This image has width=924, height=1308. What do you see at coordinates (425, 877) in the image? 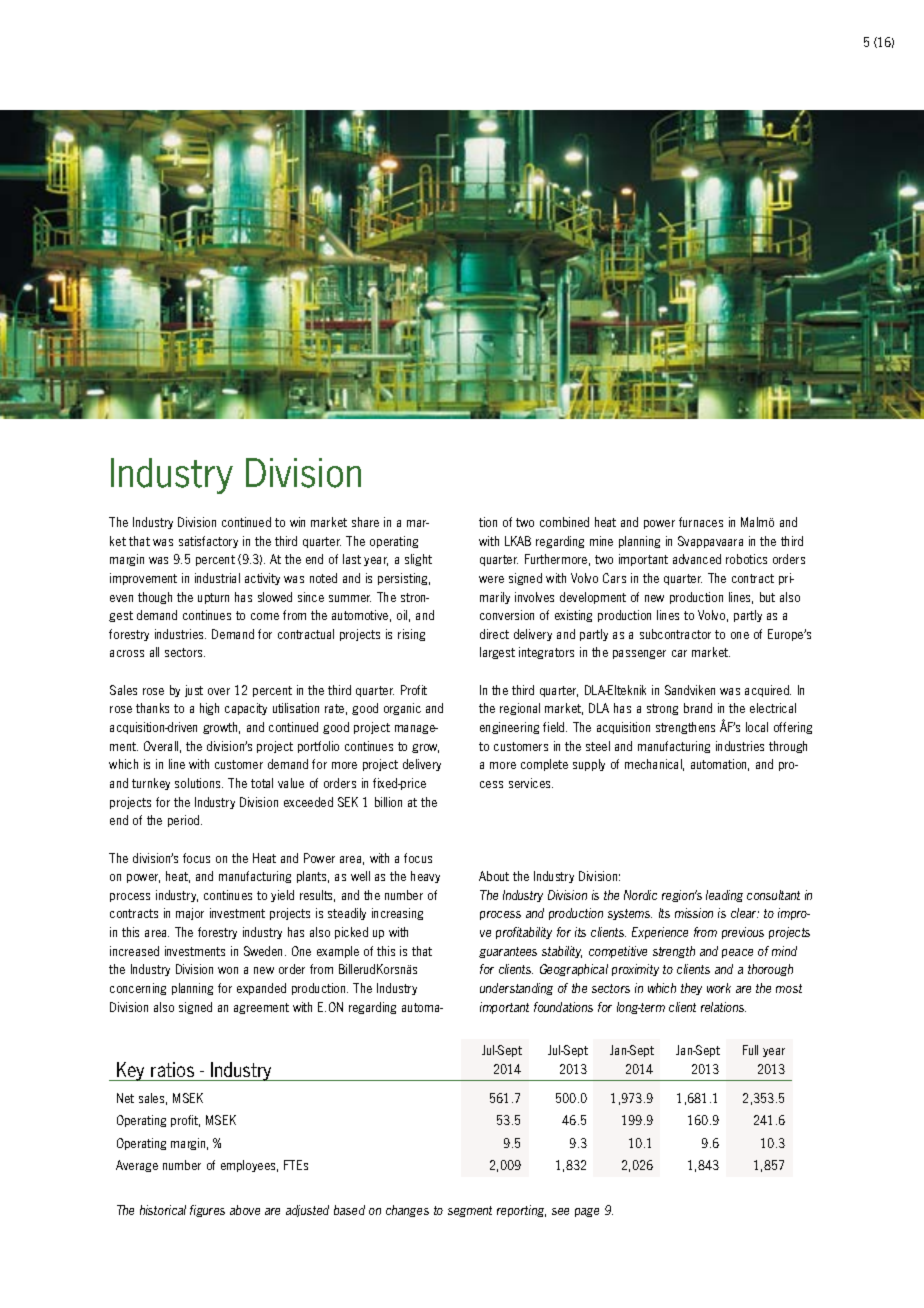
I see `heavy` at bounding box center [425, 877].
